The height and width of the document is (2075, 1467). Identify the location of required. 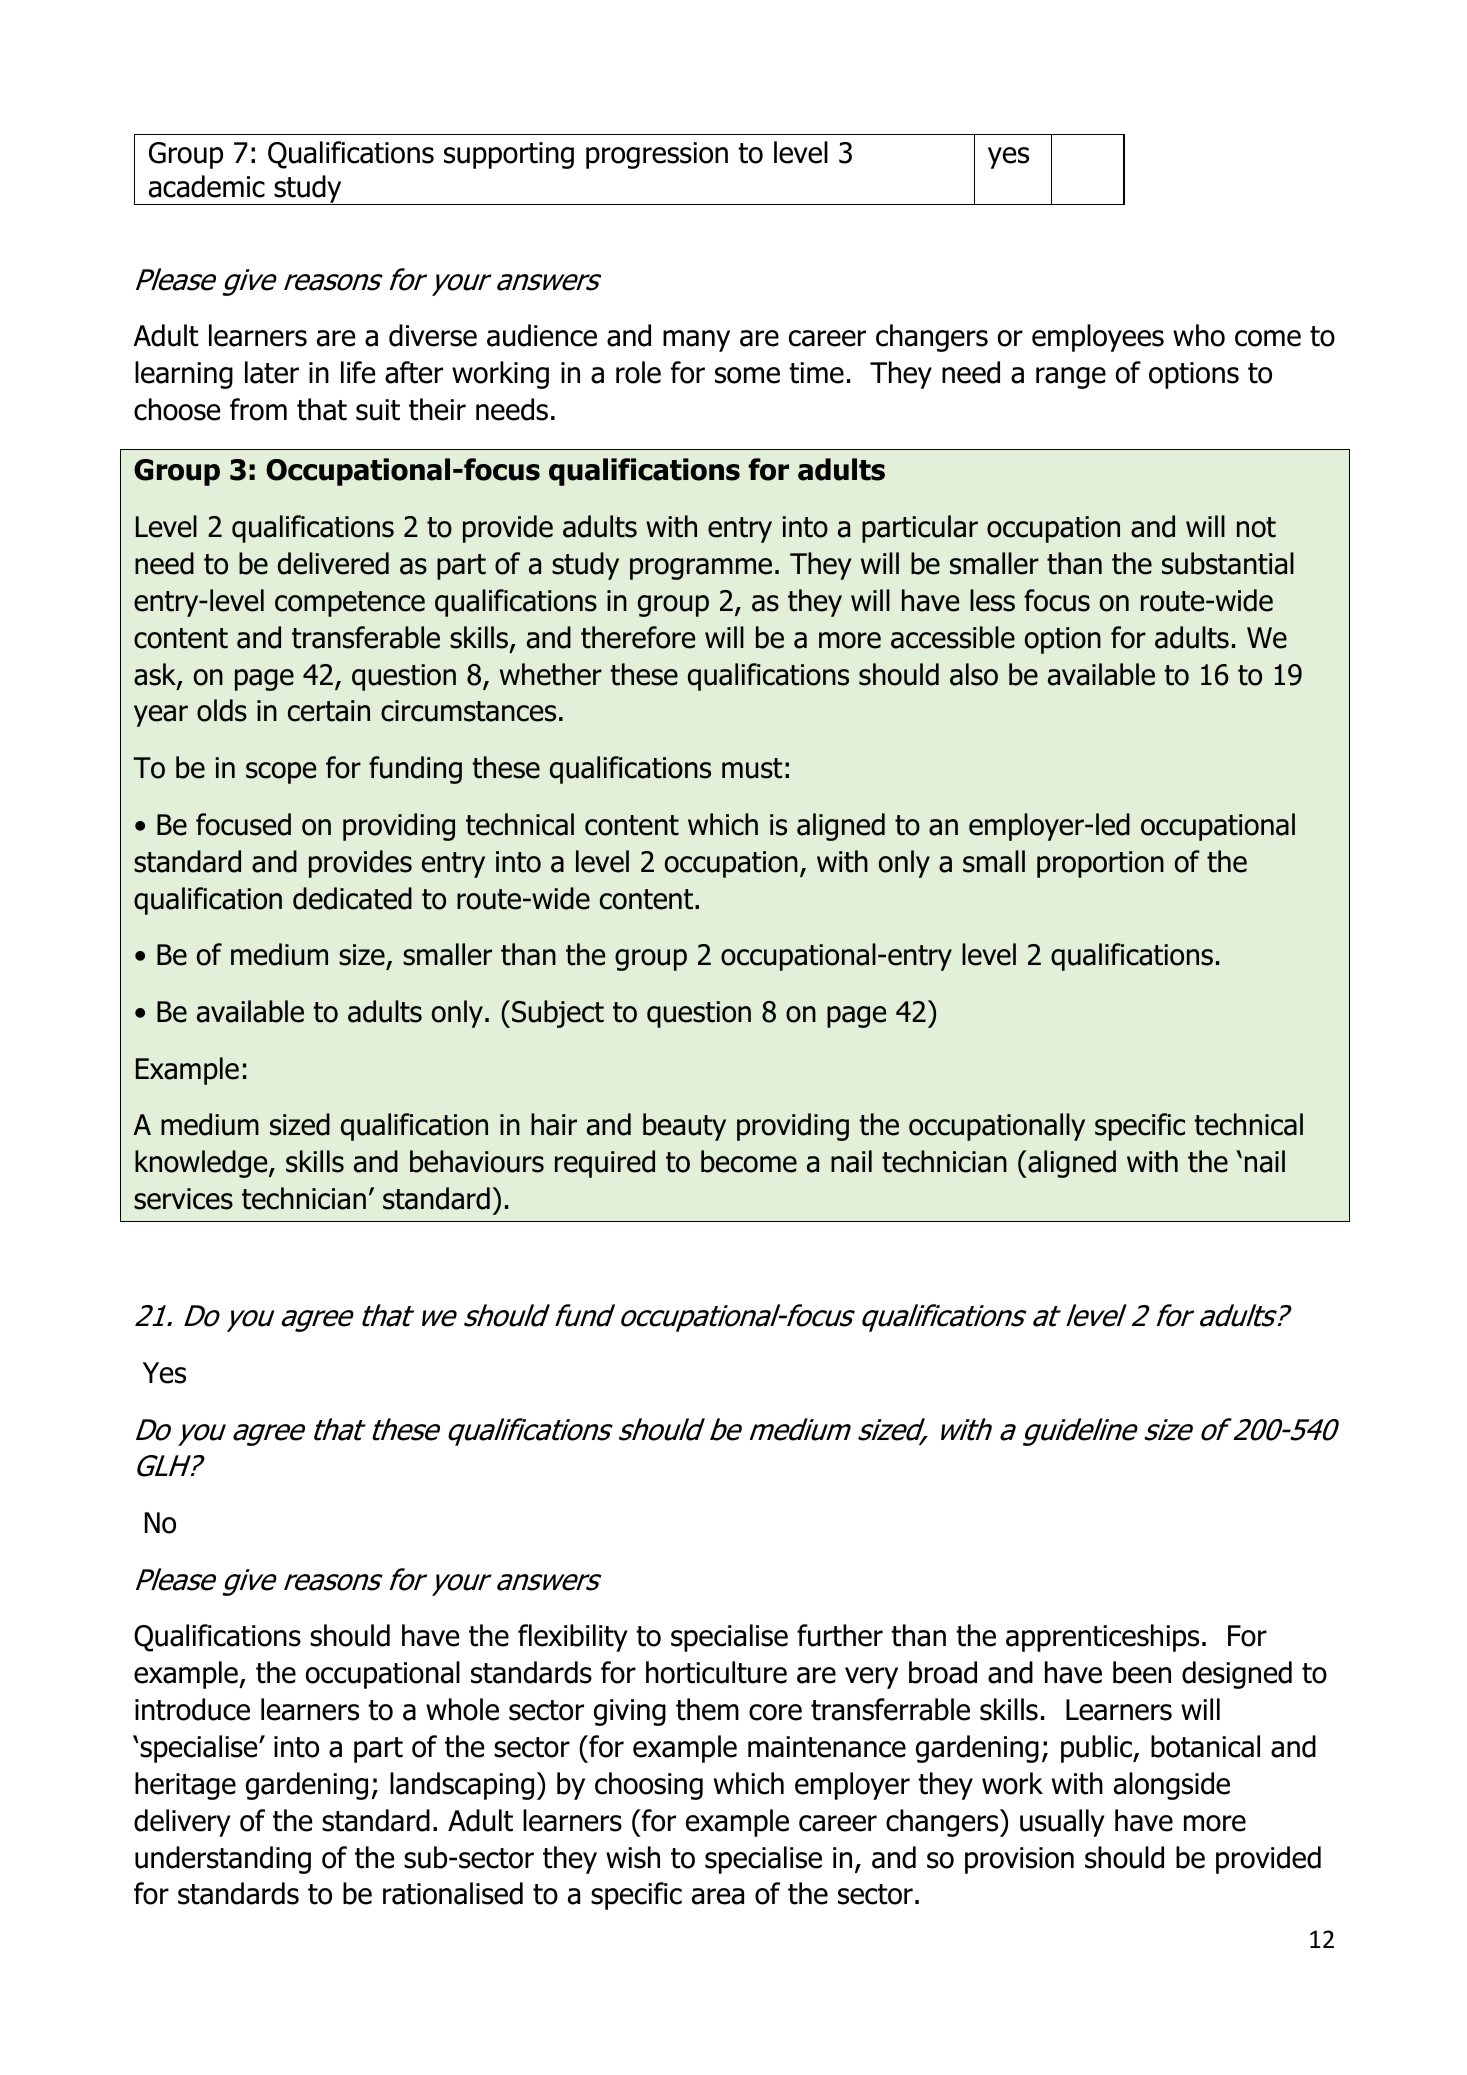
(605, 1164).
